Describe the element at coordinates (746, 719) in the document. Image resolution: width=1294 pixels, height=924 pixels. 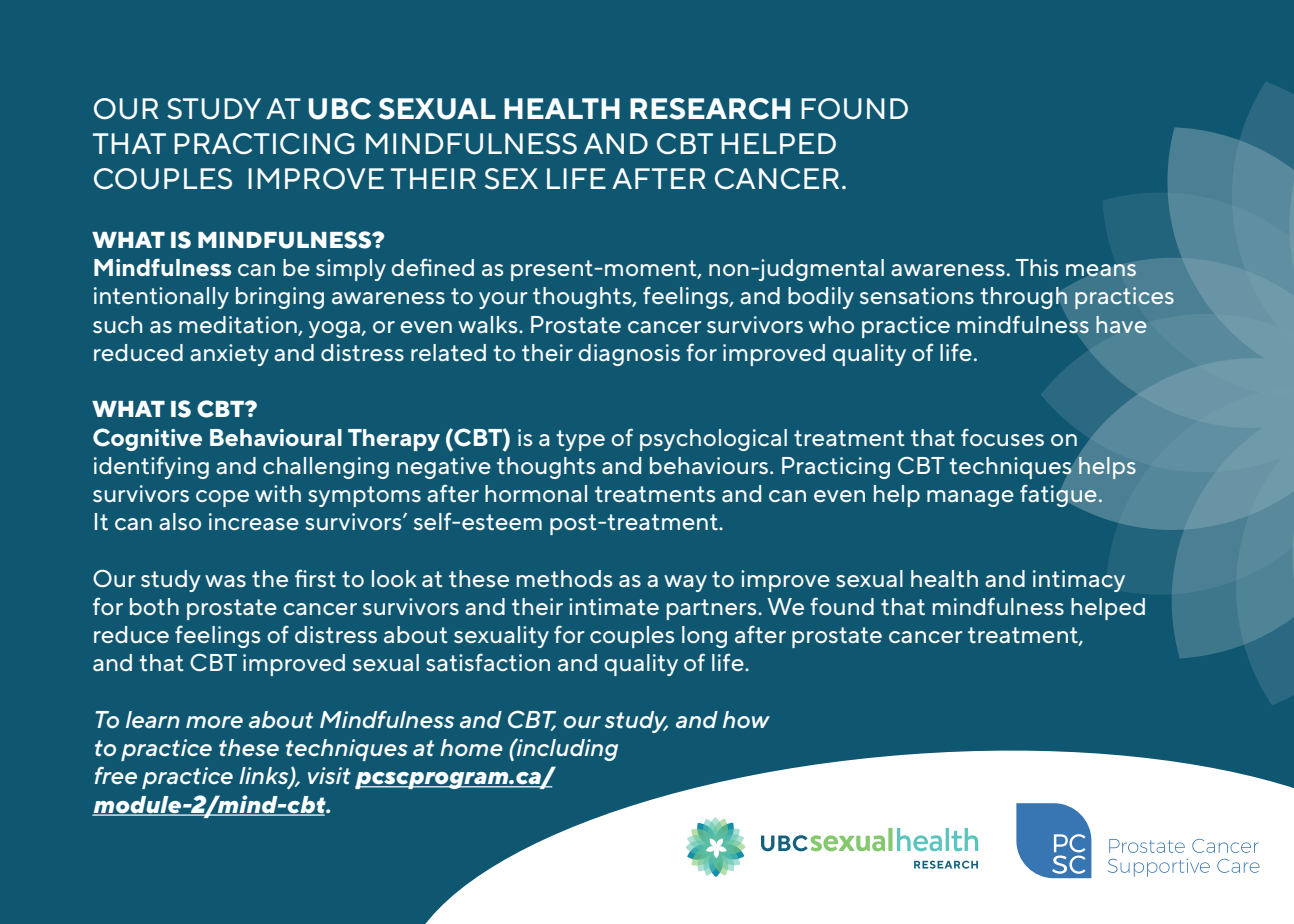
I see `how` at that location.
